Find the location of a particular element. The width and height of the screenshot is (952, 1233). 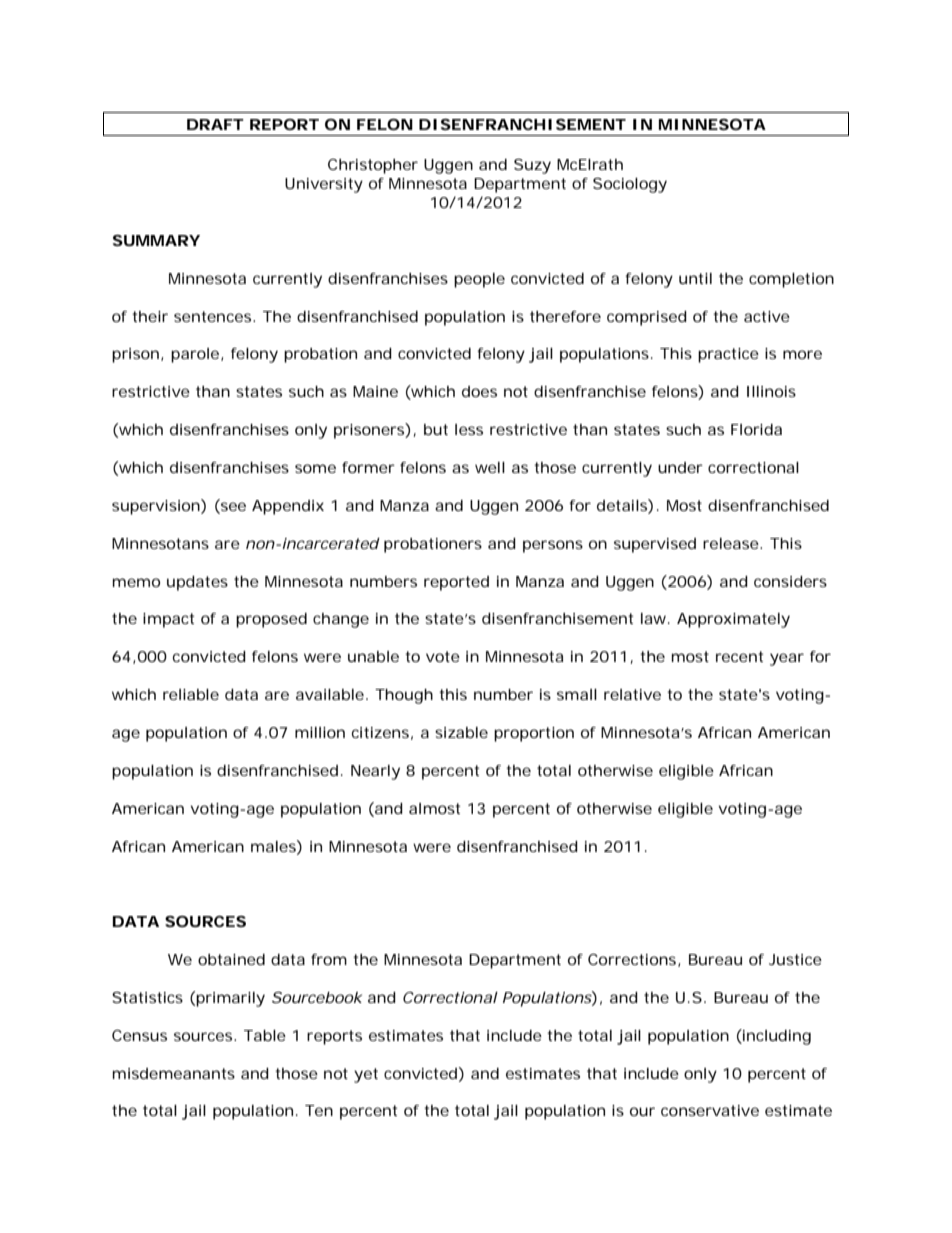

vote is located at coordinates (443, 656).
